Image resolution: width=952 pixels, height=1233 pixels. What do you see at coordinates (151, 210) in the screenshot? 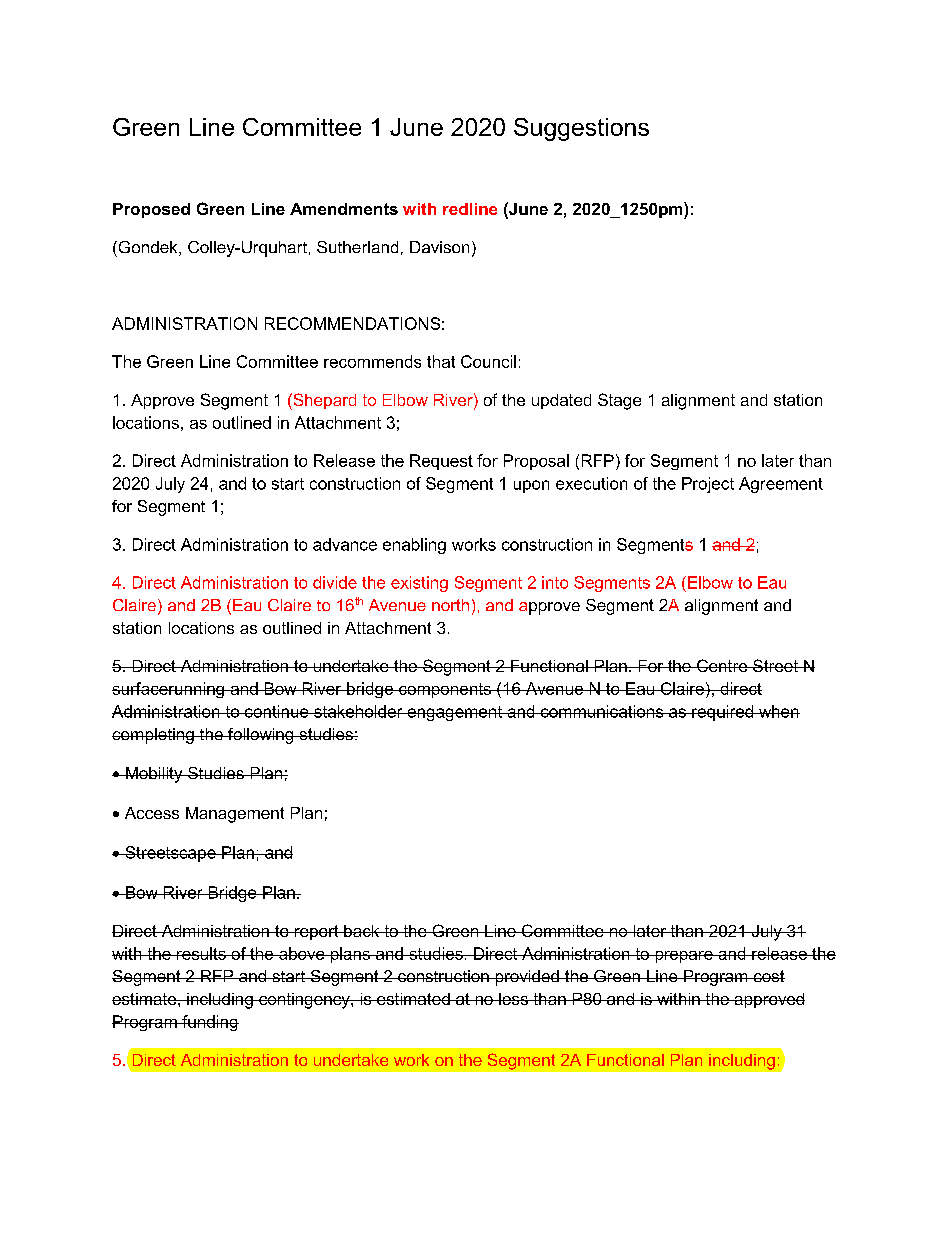
I see `Proposed` at bounding box center [151, 210].
